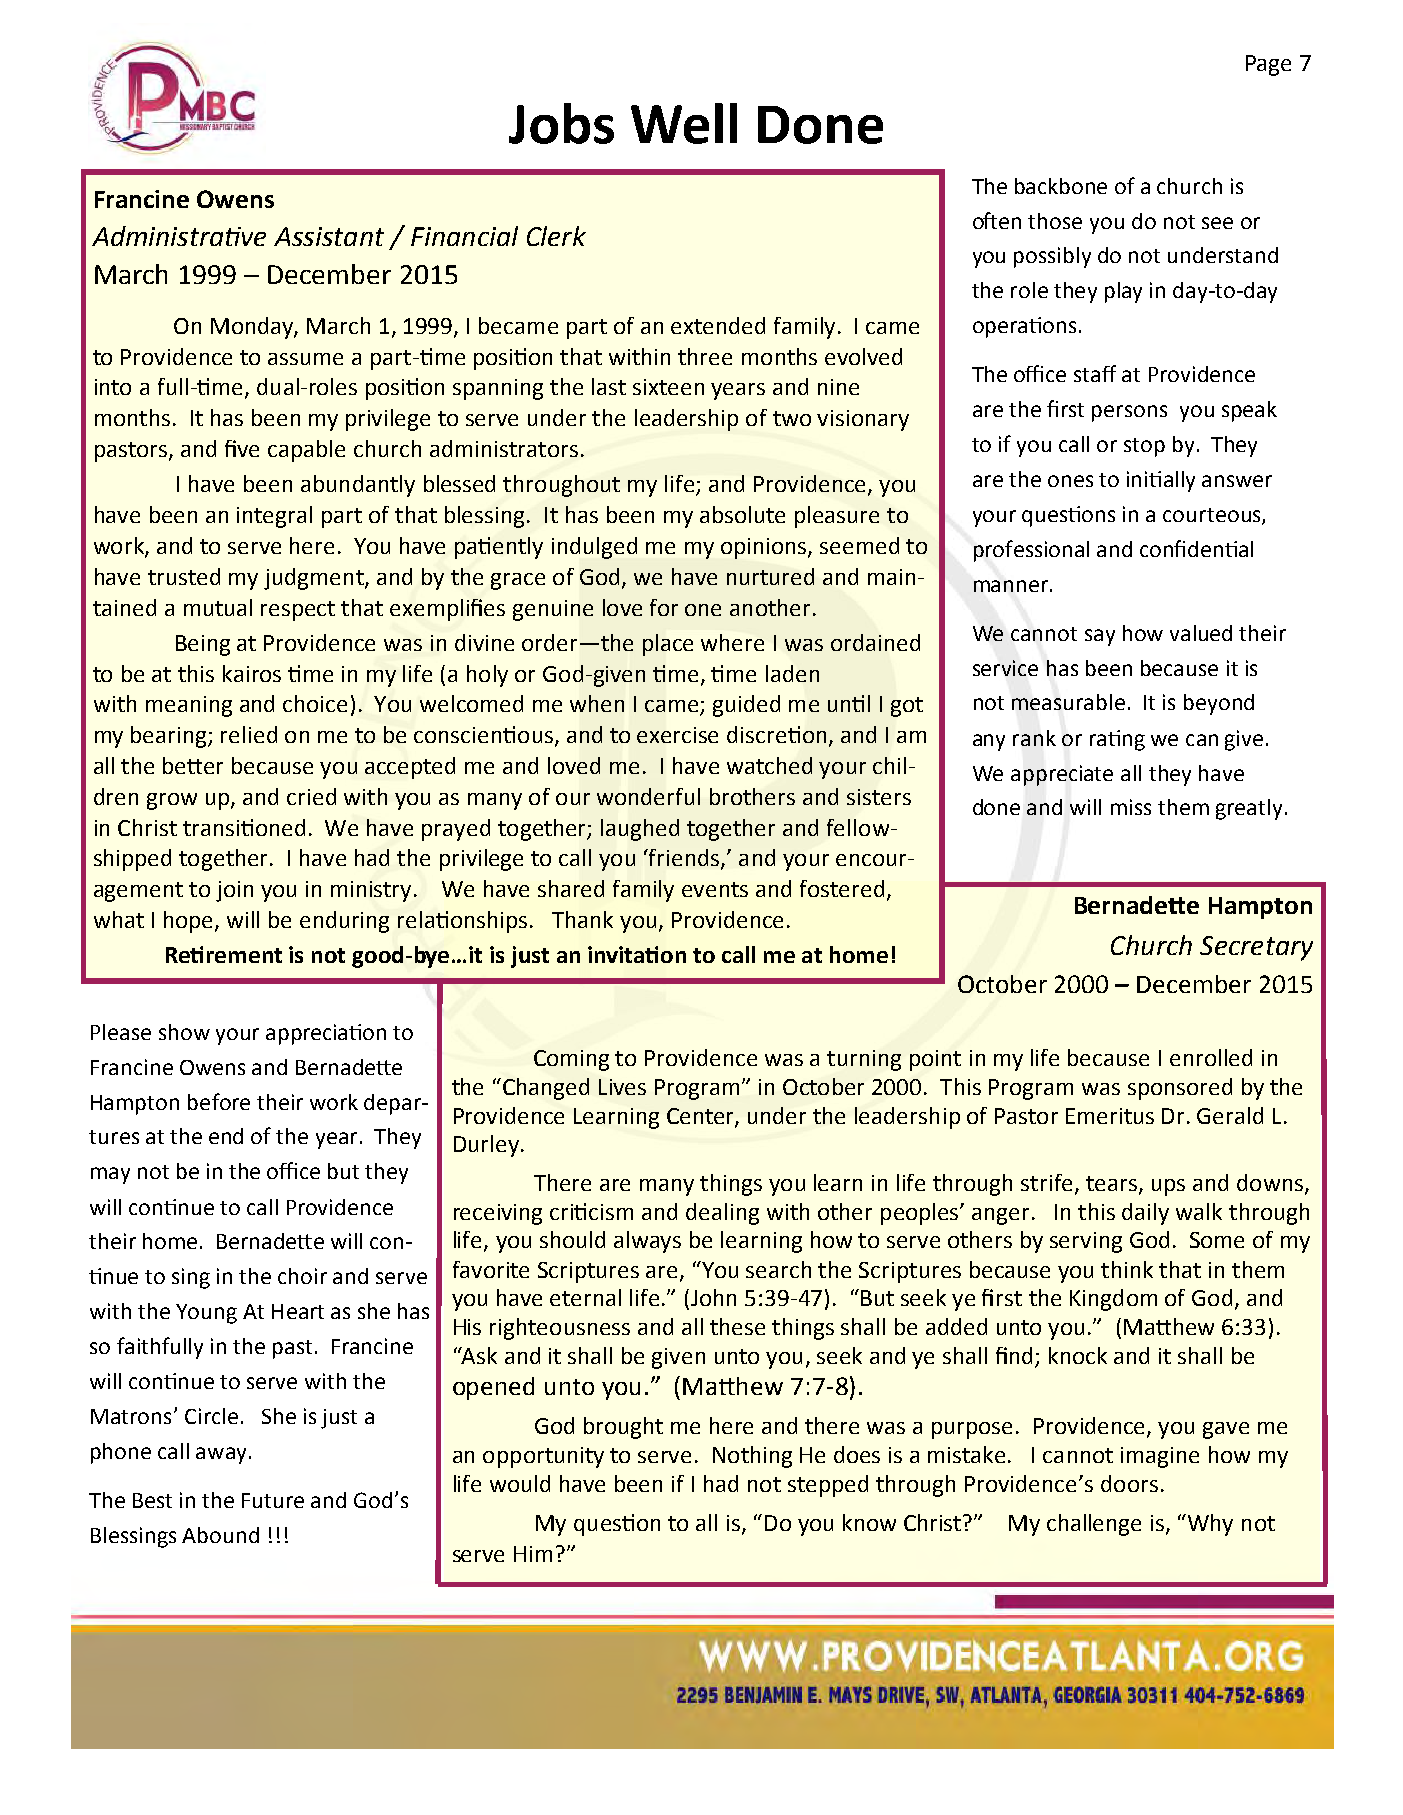  What do you see at coordinates (1144, 447) in the page?
I see `stop` at bounding box center [1144, 447].
